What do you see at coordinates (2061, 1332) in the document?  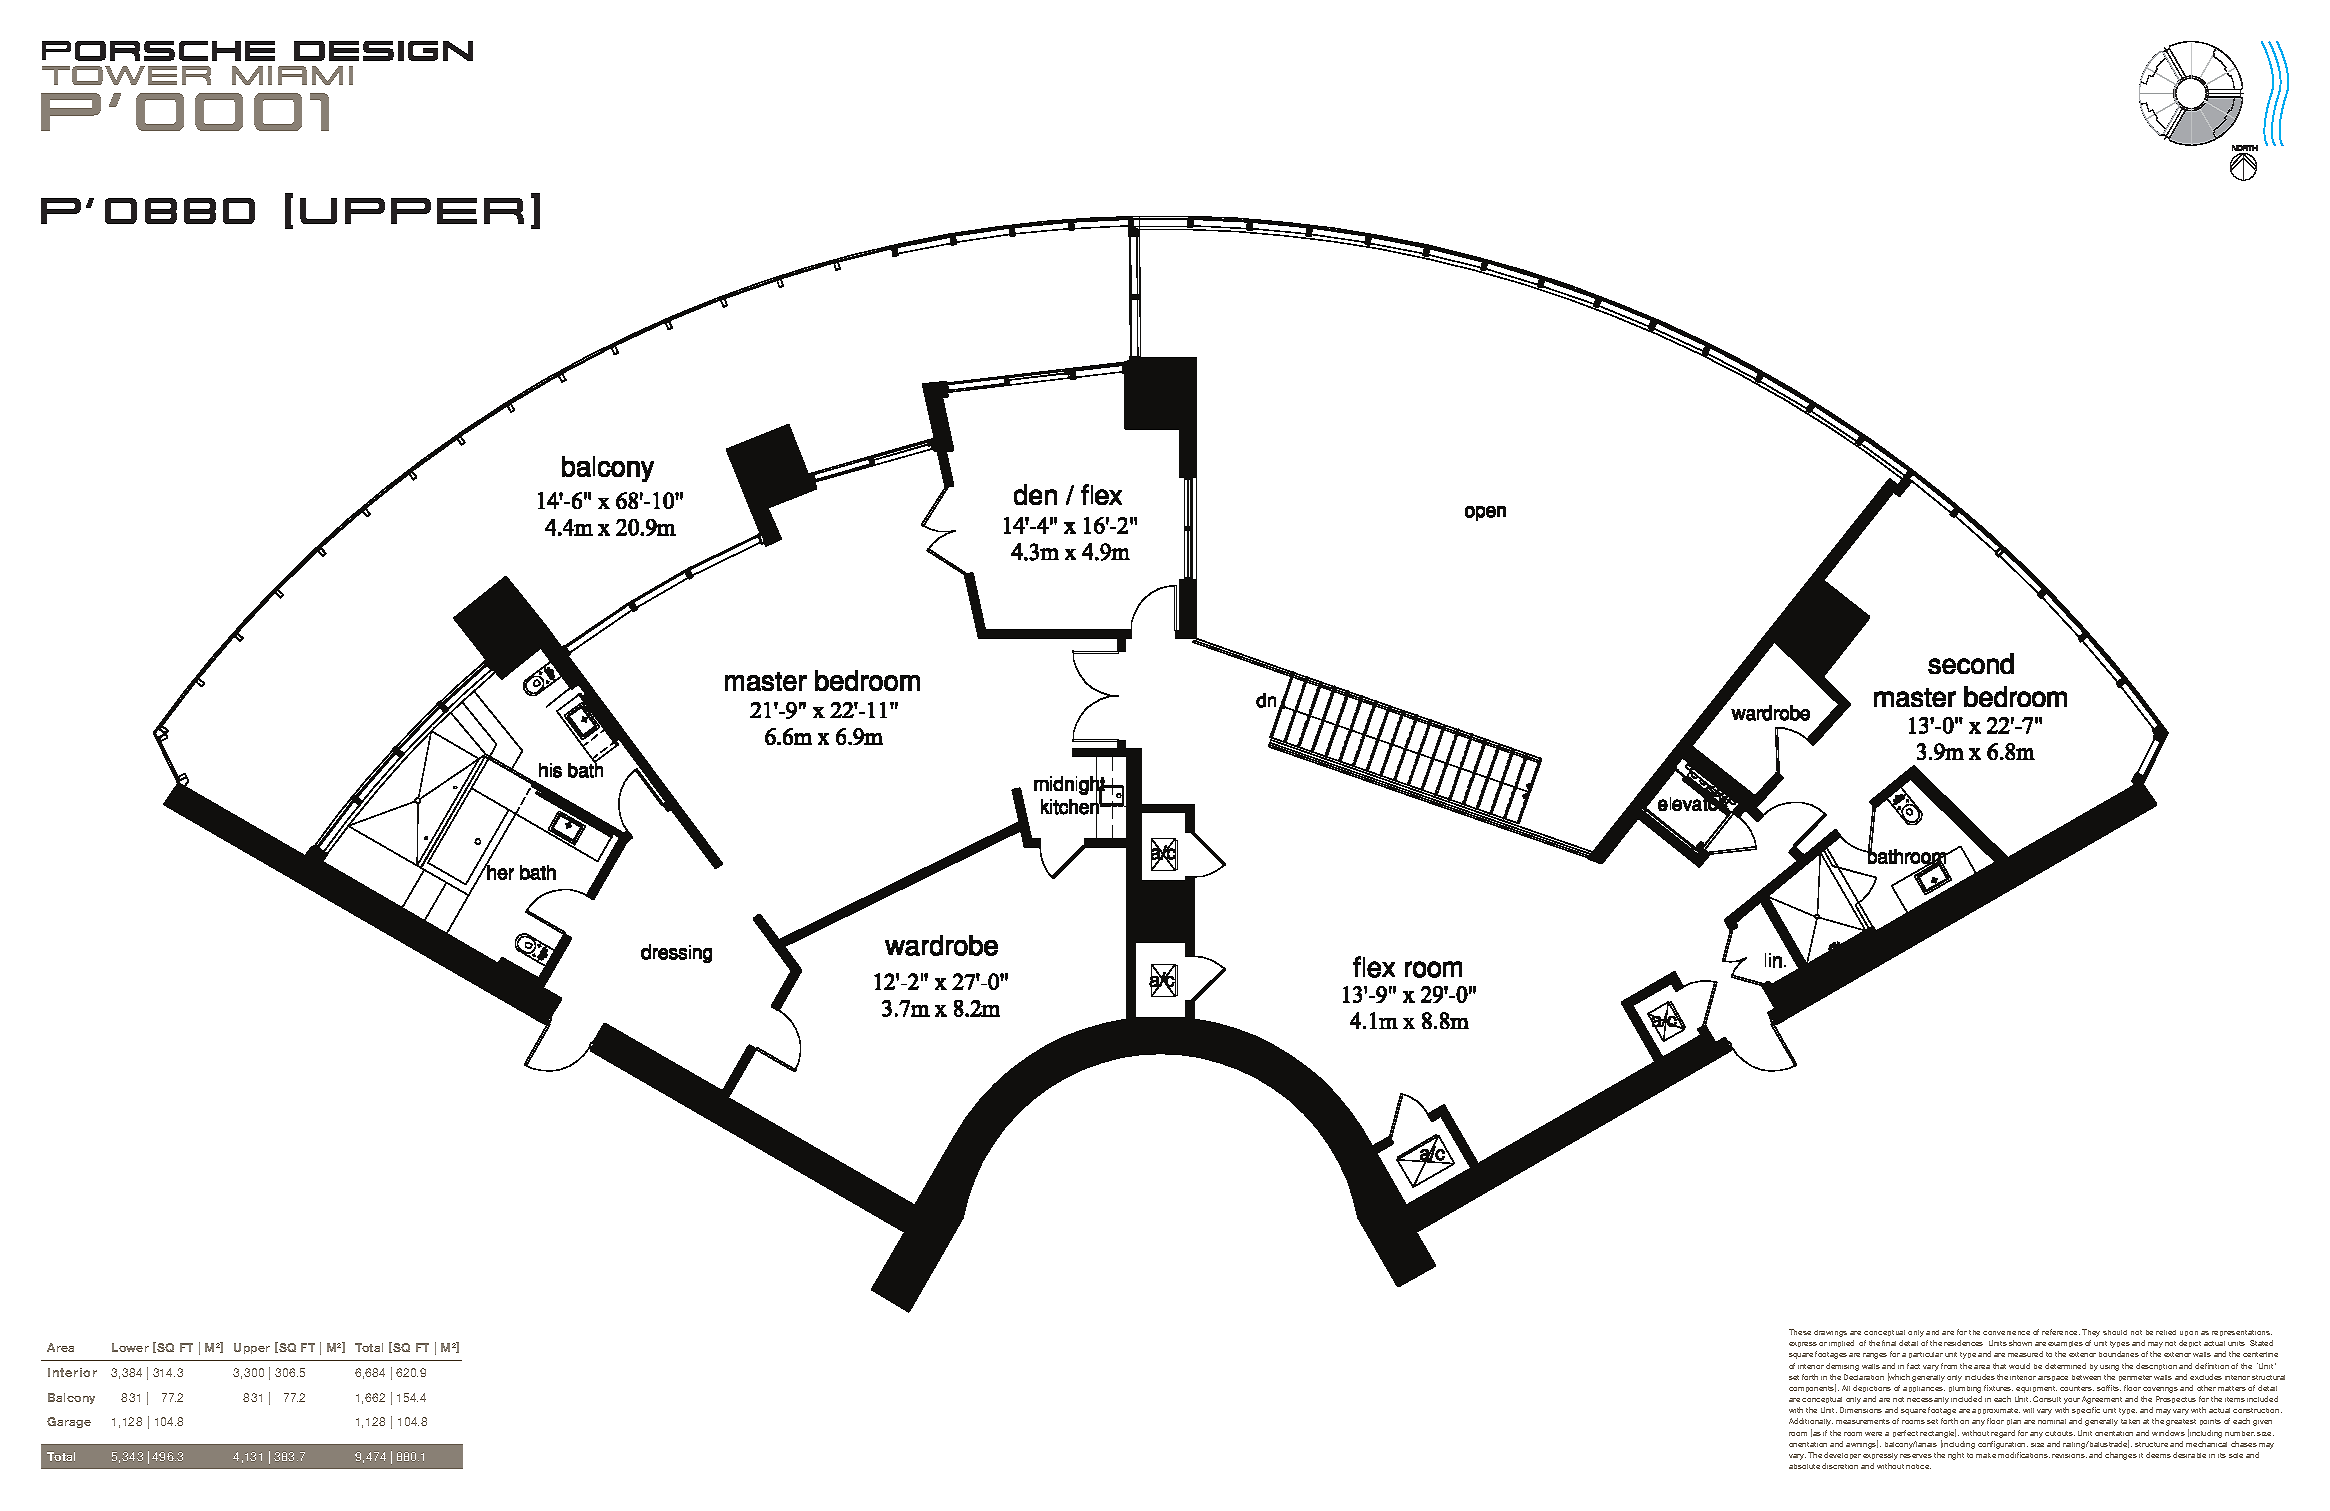 I see `reference` at bounding box center [2061, 1332].
